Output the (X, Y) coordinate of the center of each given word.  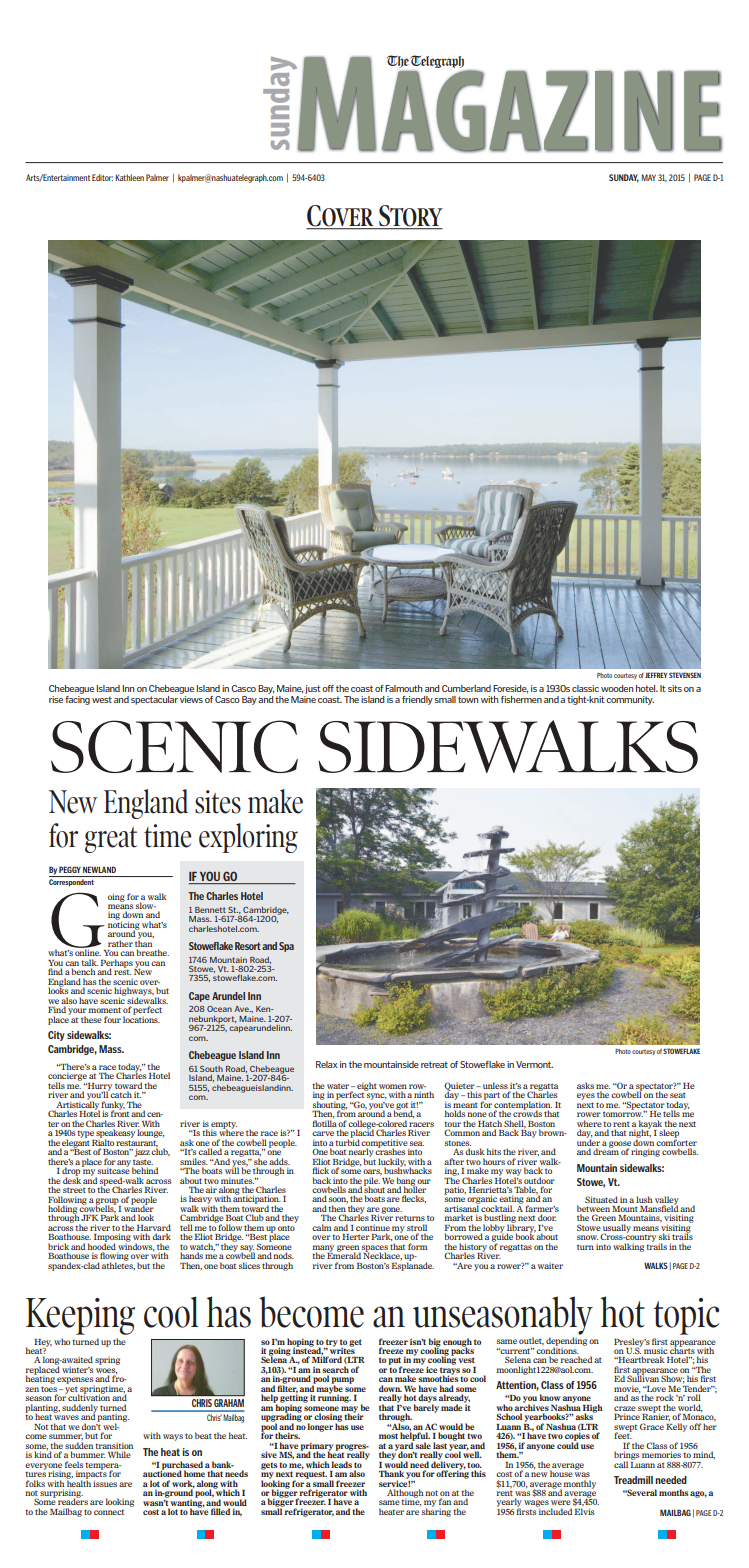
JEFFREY (656, 675)
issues (105, 1483)
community (630, 700)
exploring (248, 838)
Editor (102, 177)
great (111, 840)
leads (341, 1464)
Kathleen (129, 177)
